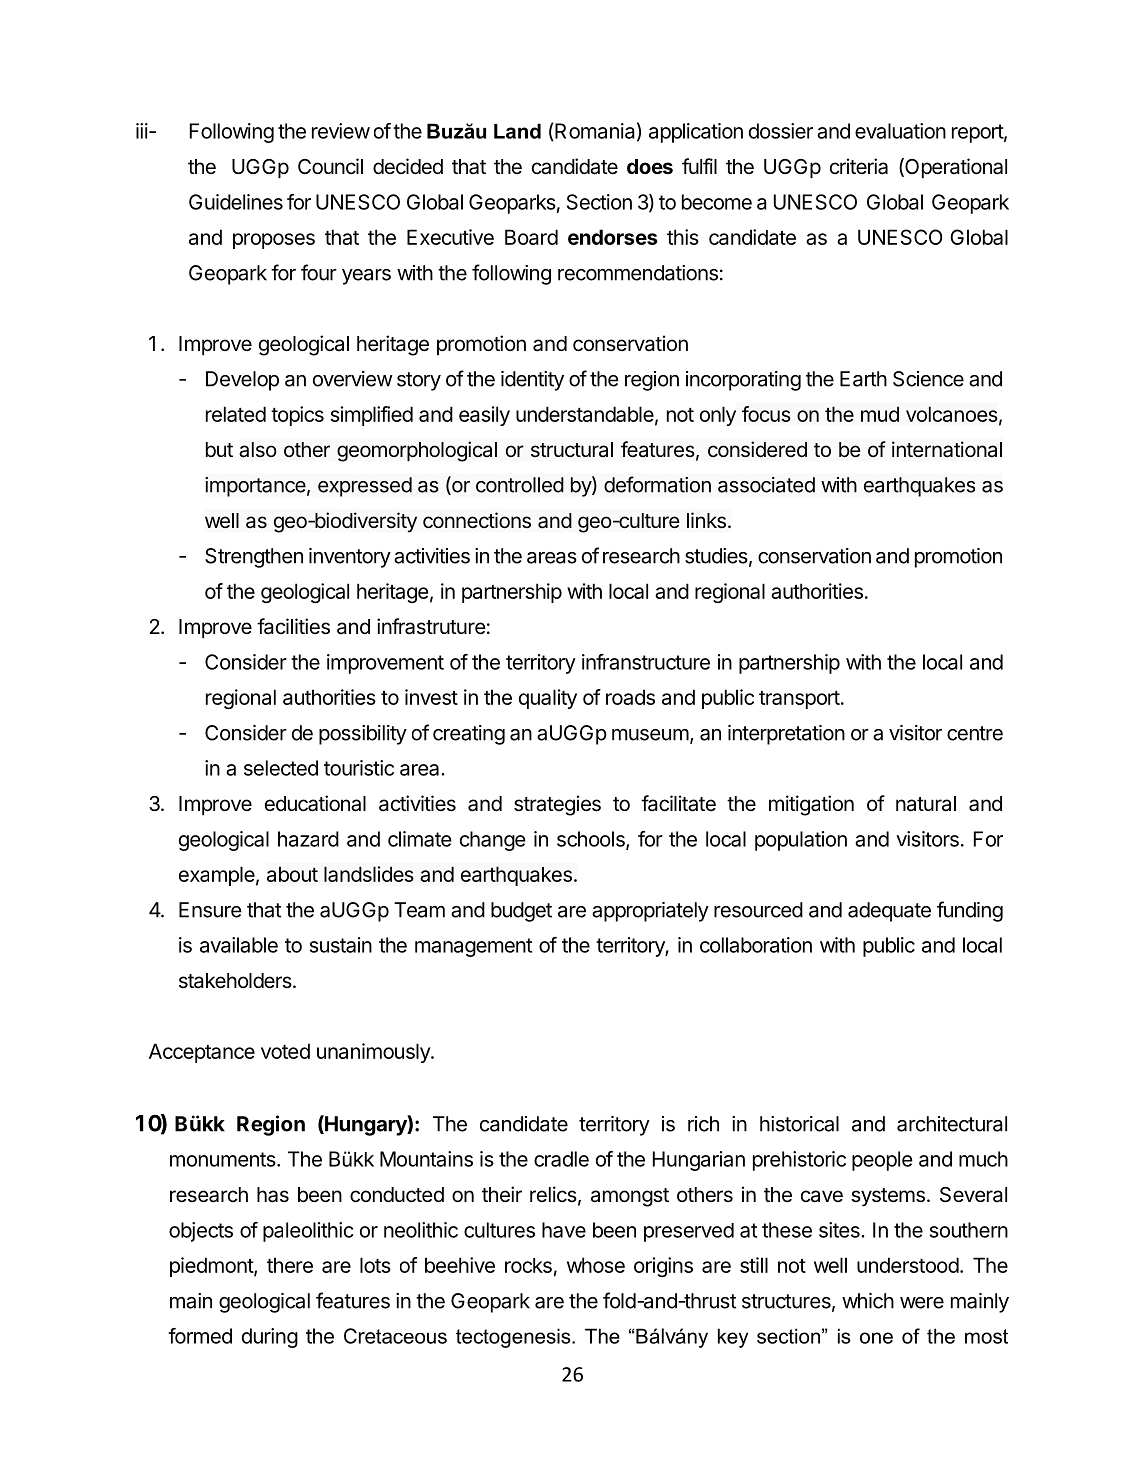 The width and height of the screenshot is (1141, 1477). What do you see at coordinates (281, 768) in the screenshot?
I see `selected` at bounding box center [281, 768].
